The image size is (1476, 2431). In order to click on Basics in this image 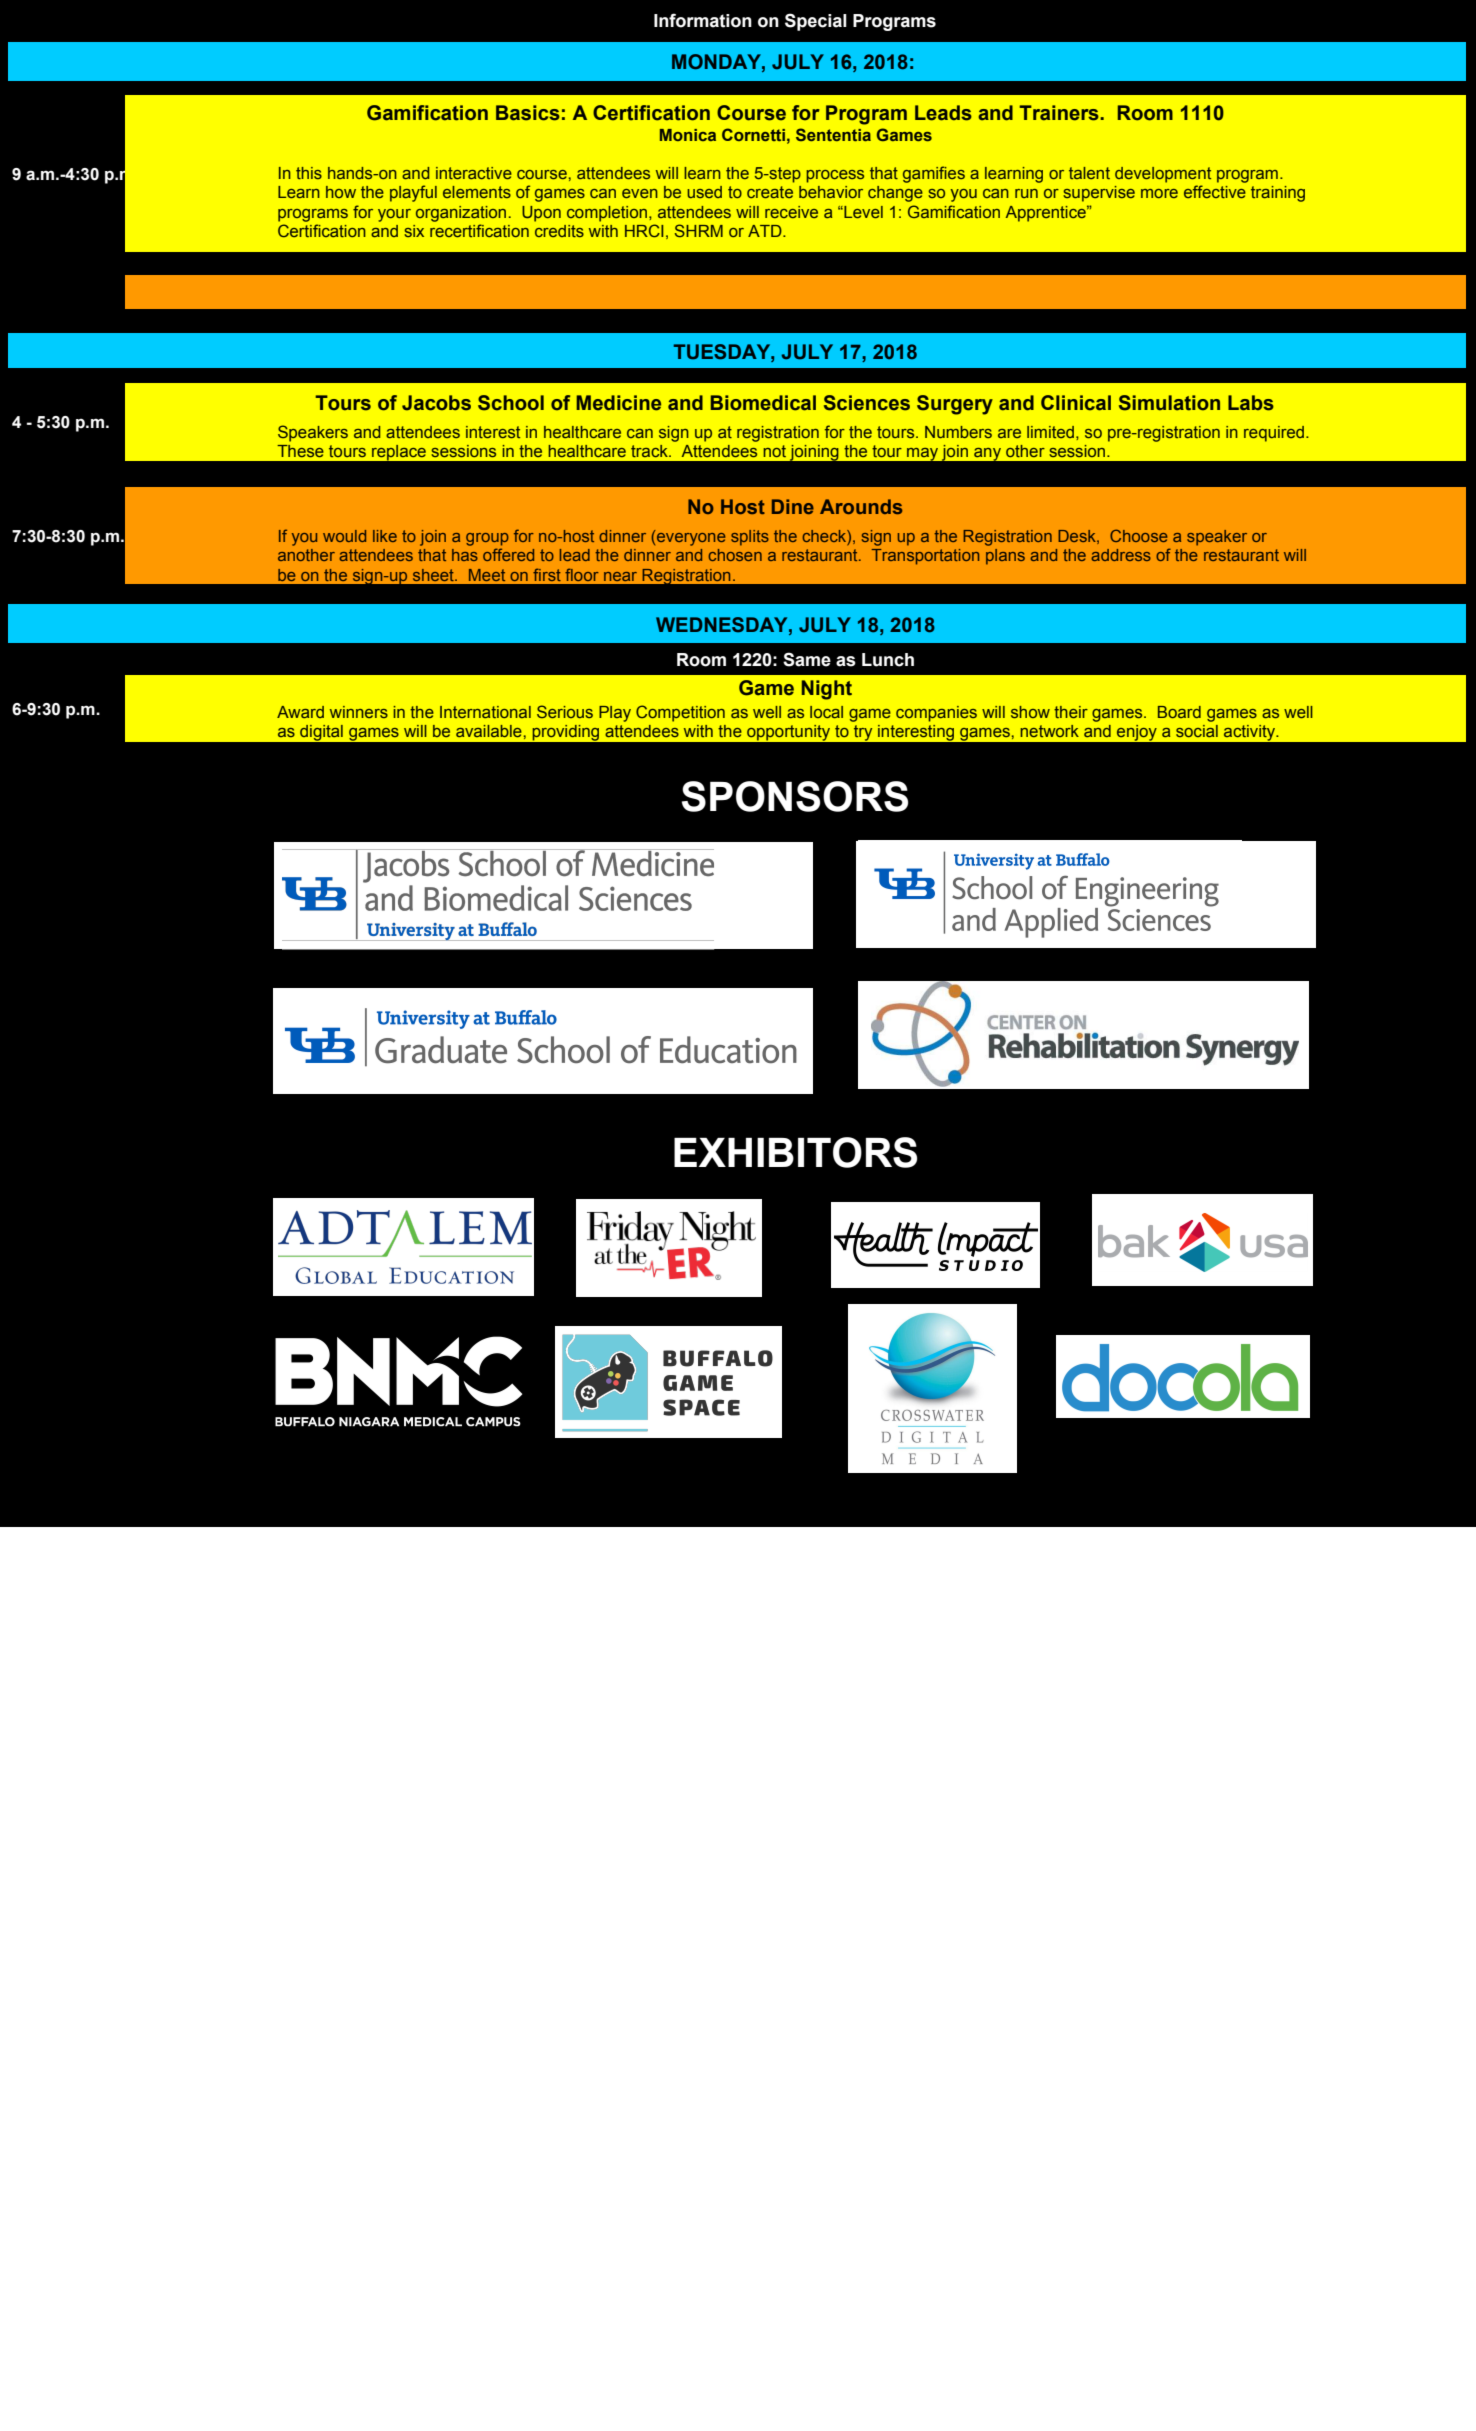, I will do `click(528, 113)`.
